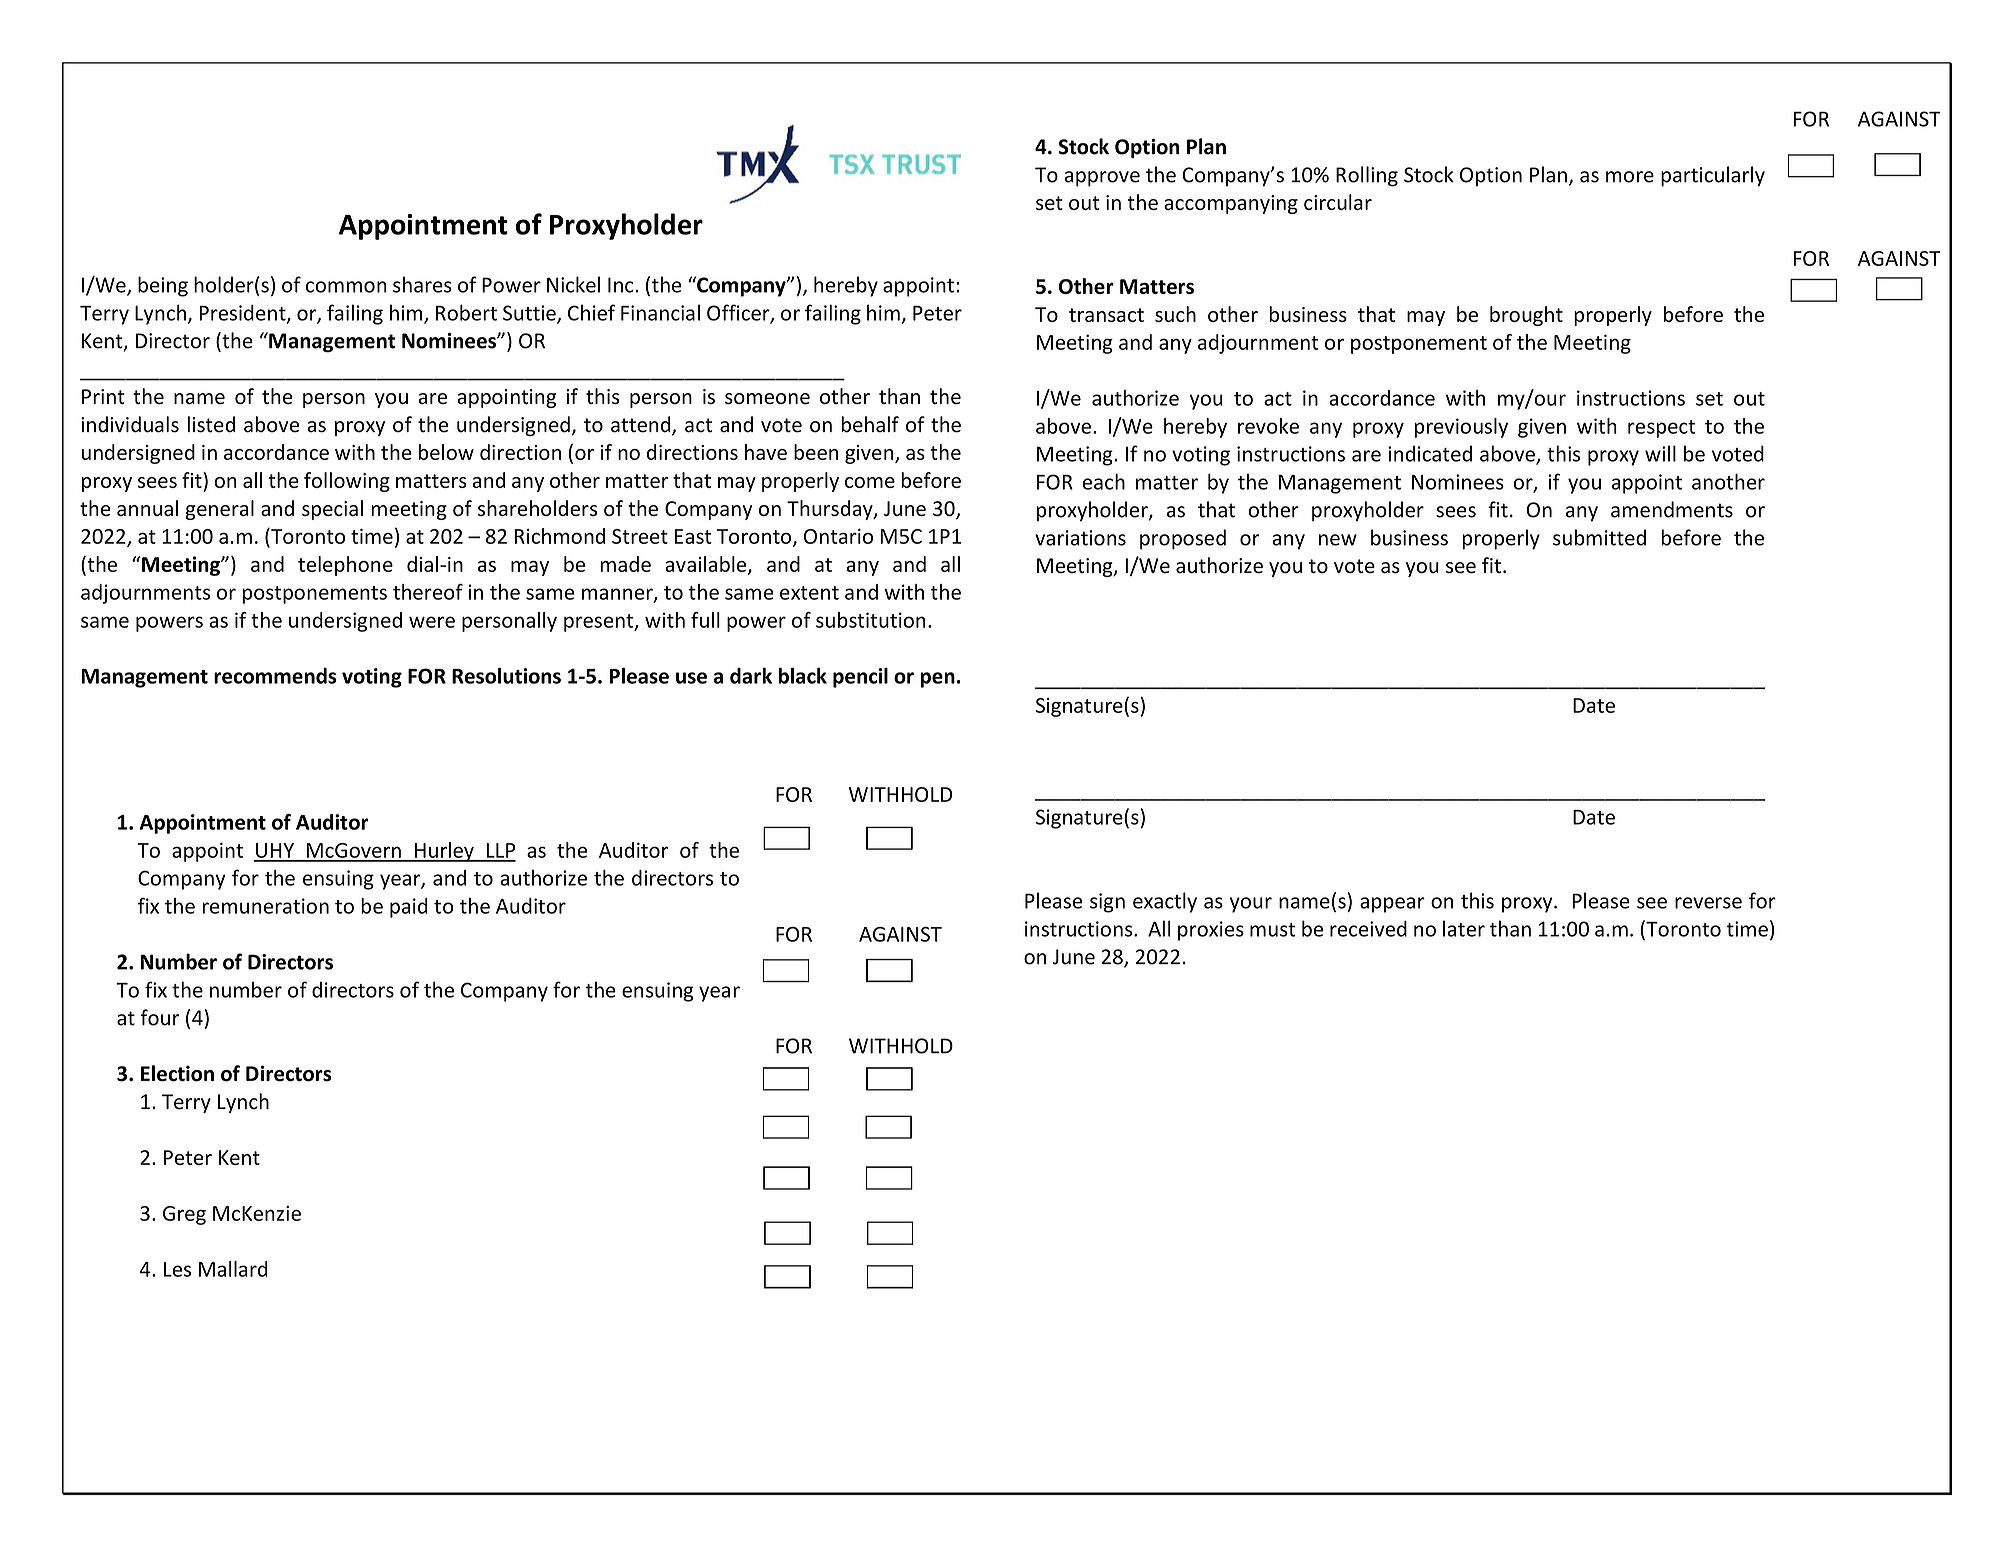  Describe the element at coordinates (1102, 179) in the image. I see `approve` at that location.
